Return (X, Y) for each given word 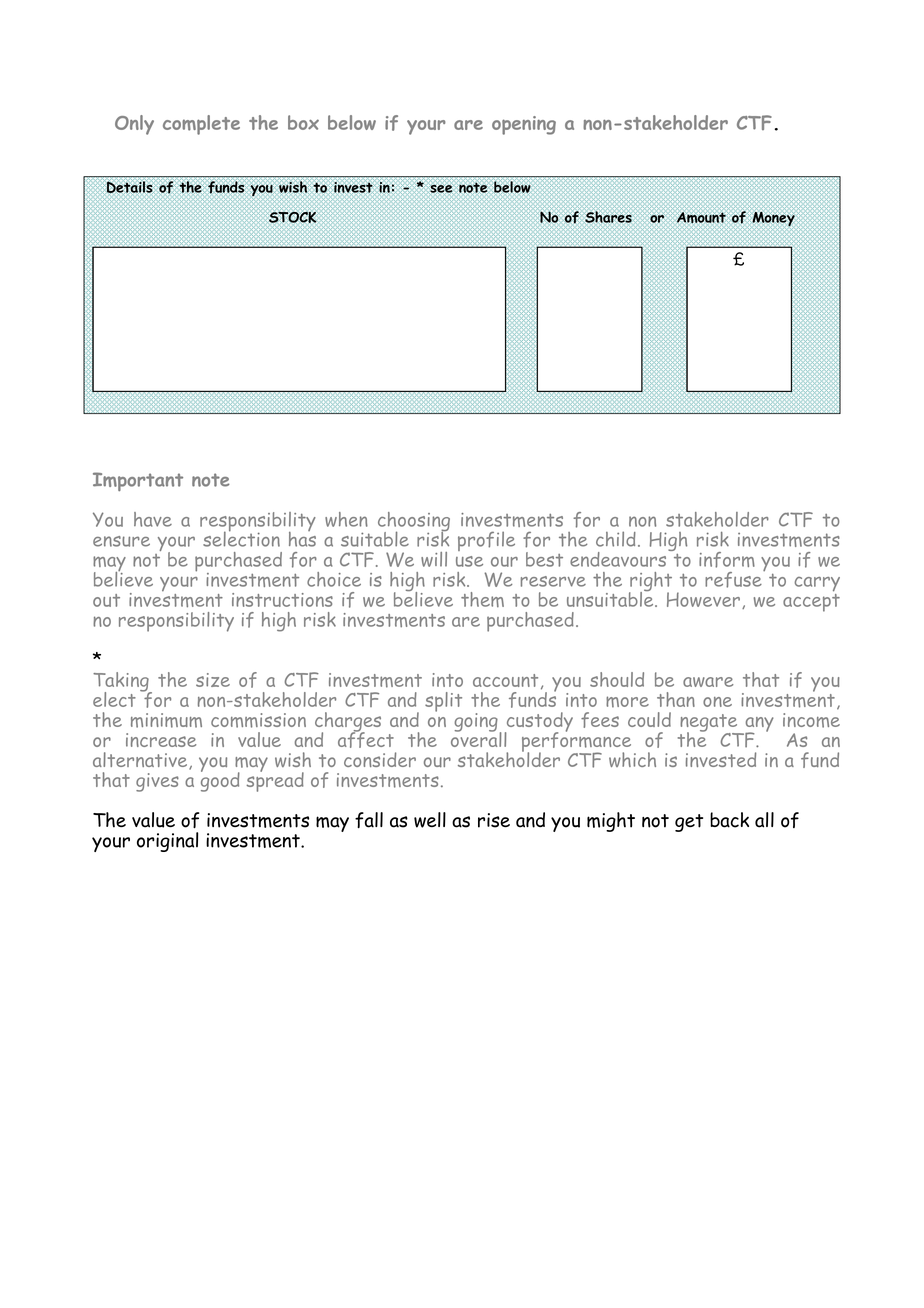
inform (727, 560)
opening (524, 125)
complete (201, 125)
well (430, 820)
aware (708, 682)
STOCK (292, 217)
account (505, 680)
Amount (701, 217)
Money (773, 219)
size (213, 680)
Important (138, 481)
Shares (608, 217)
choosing (414, 523)
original (167, 842)
